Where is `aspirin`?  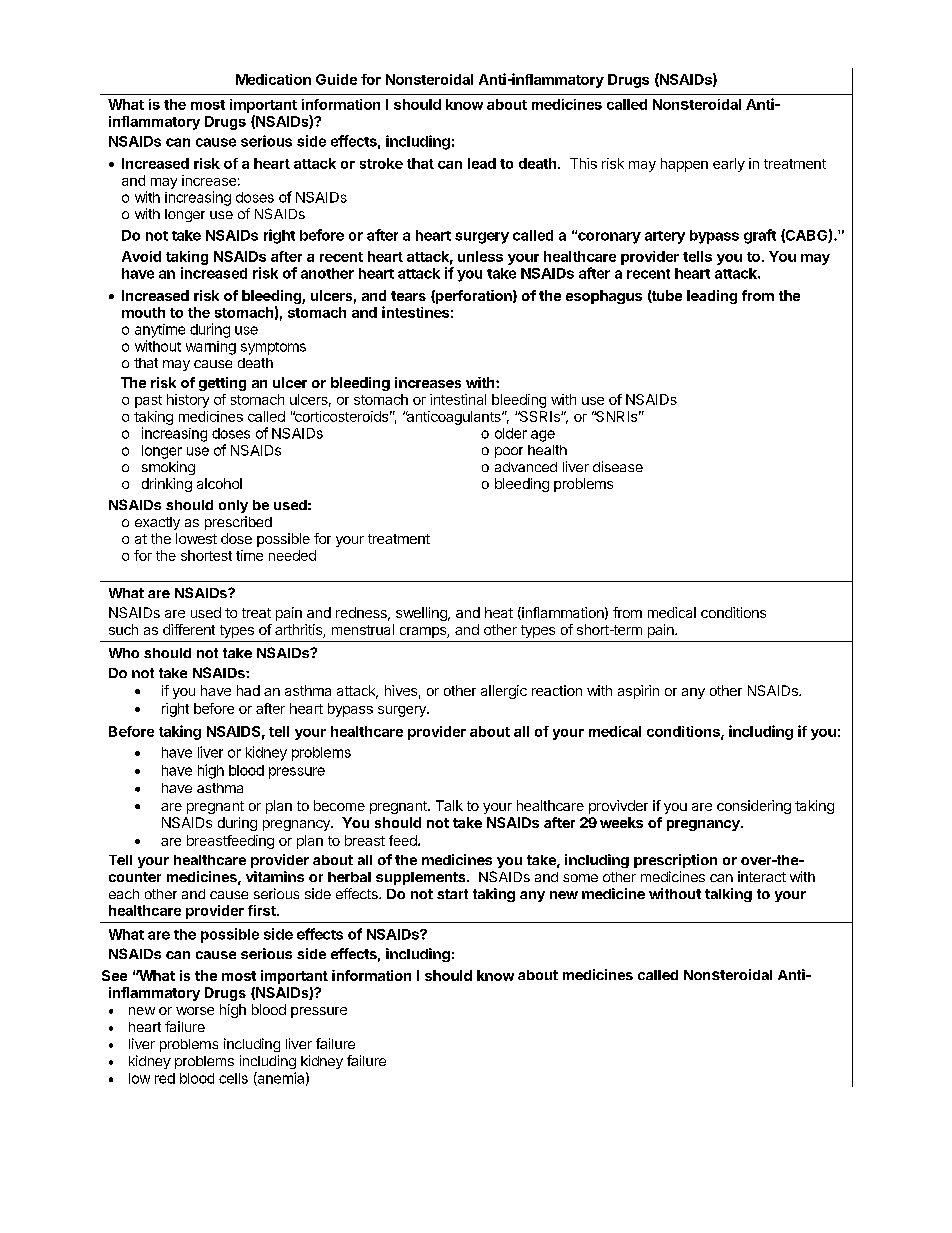 aspirin is located at coordinates (638, 692).
